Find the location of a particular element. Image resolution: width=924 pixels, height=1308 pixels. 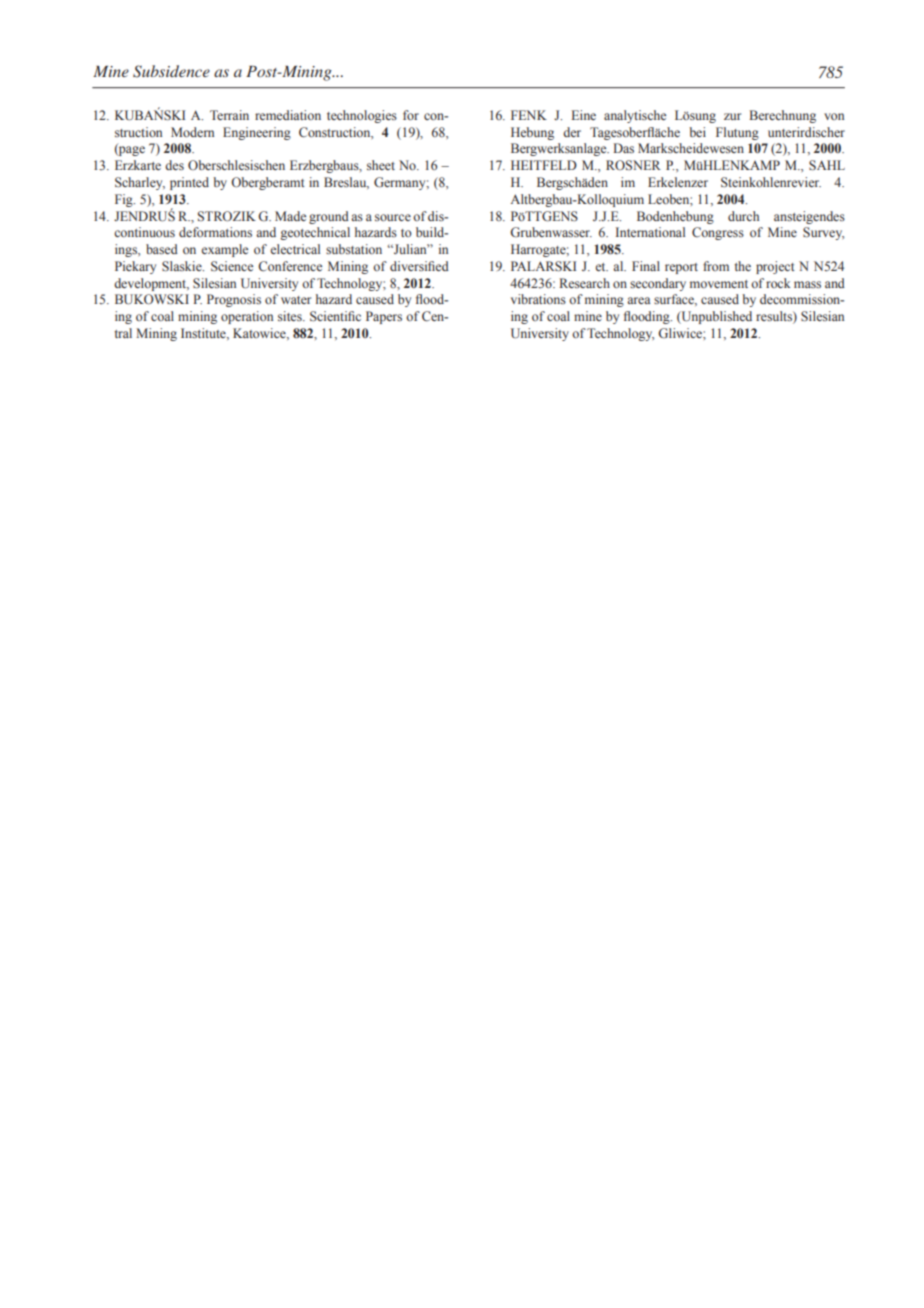

zur is located at coordinates (732, 116).
